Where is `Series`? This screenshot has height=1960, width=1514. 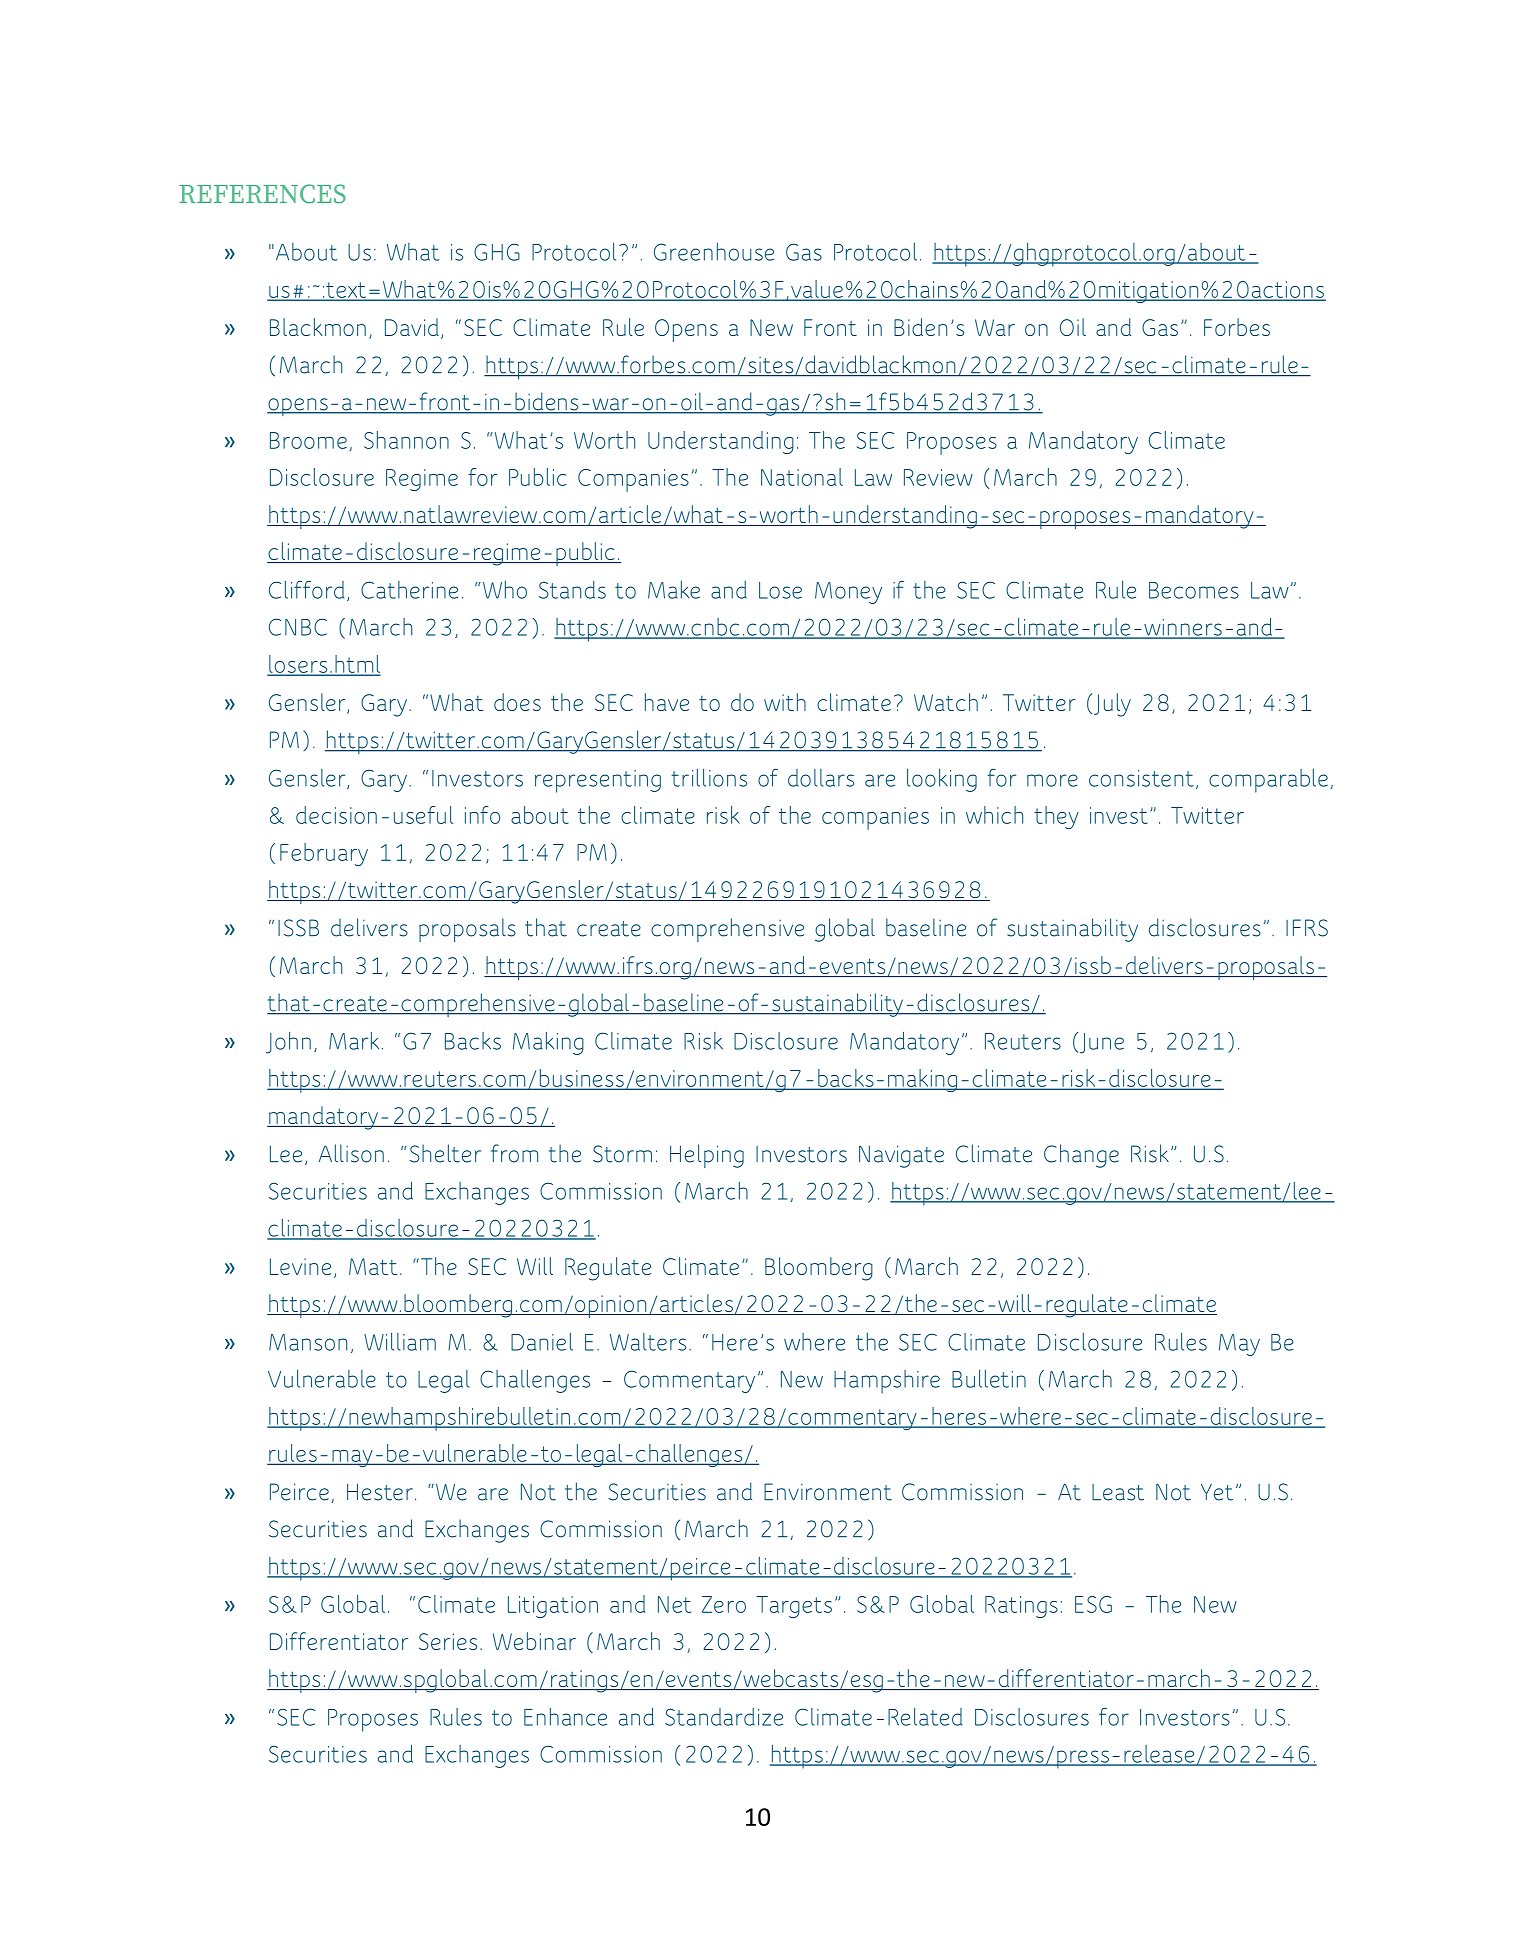 Series is located at coordinates (448, 1641).
